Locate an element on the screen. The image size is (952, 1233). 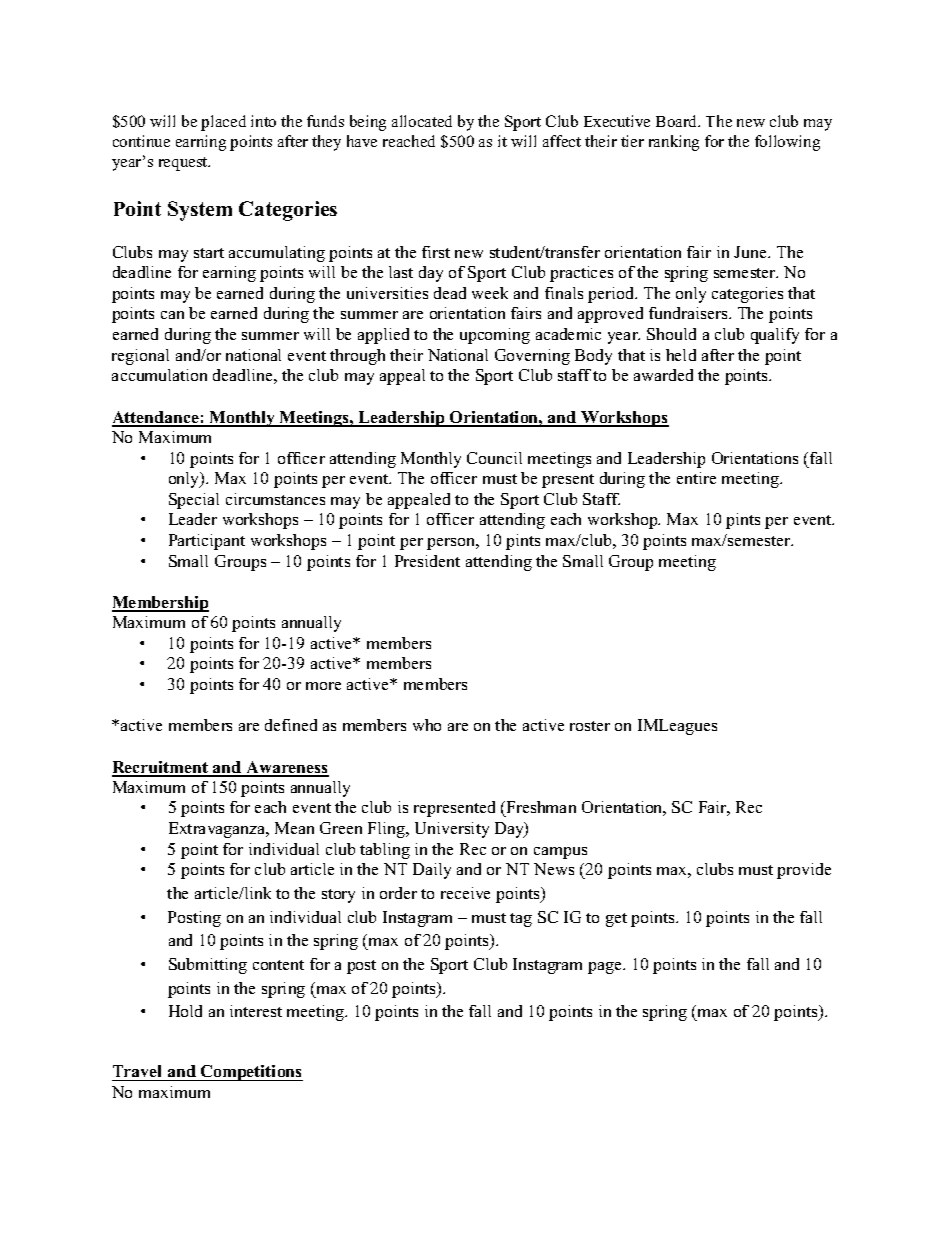
allocated is located at coordinates (422, 121).
